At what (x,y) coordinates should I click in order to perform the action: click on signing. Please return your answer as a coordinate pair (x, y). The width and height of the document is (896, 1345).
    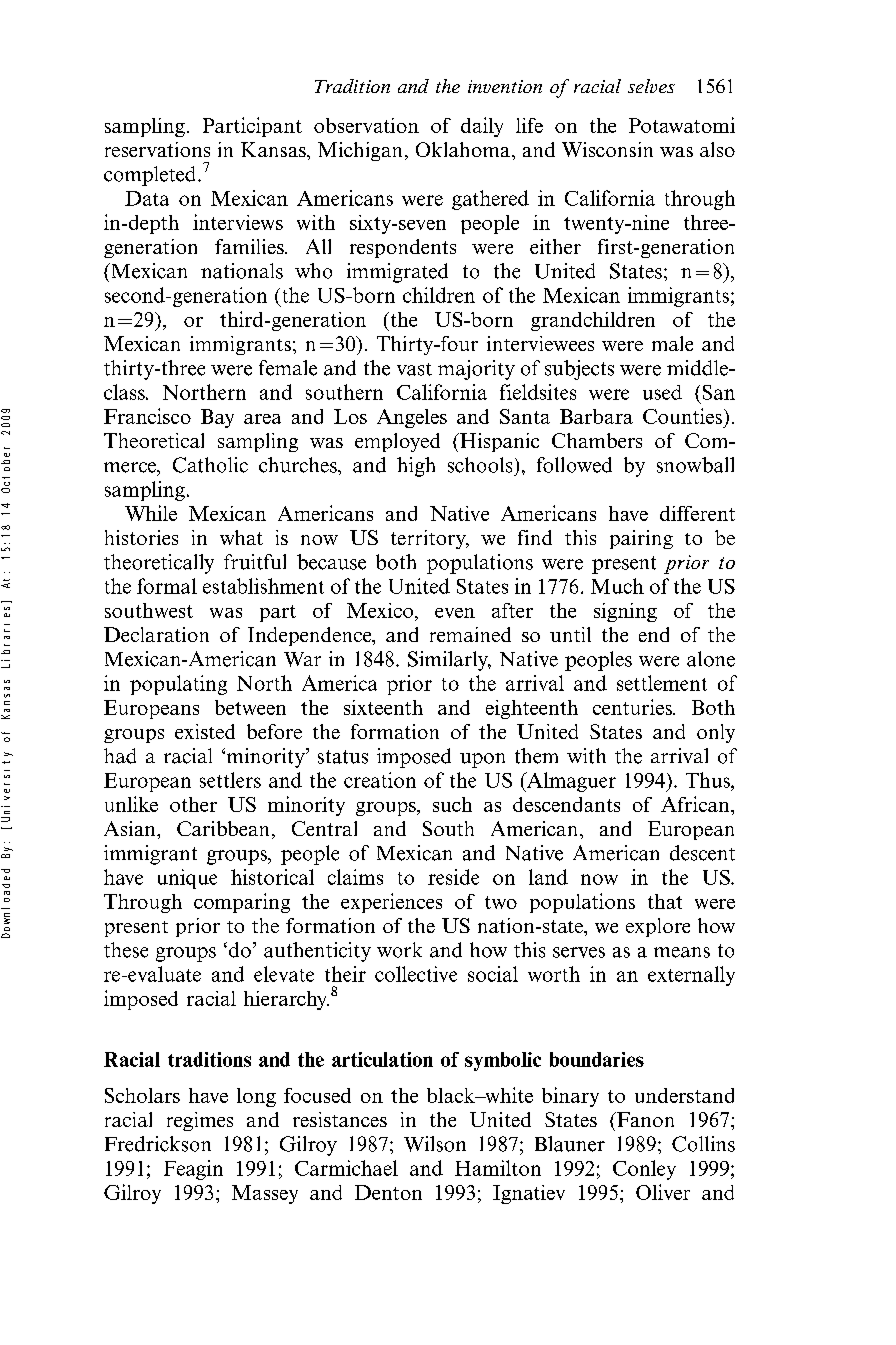
    Looking at the image, I should click on (625, 612).
